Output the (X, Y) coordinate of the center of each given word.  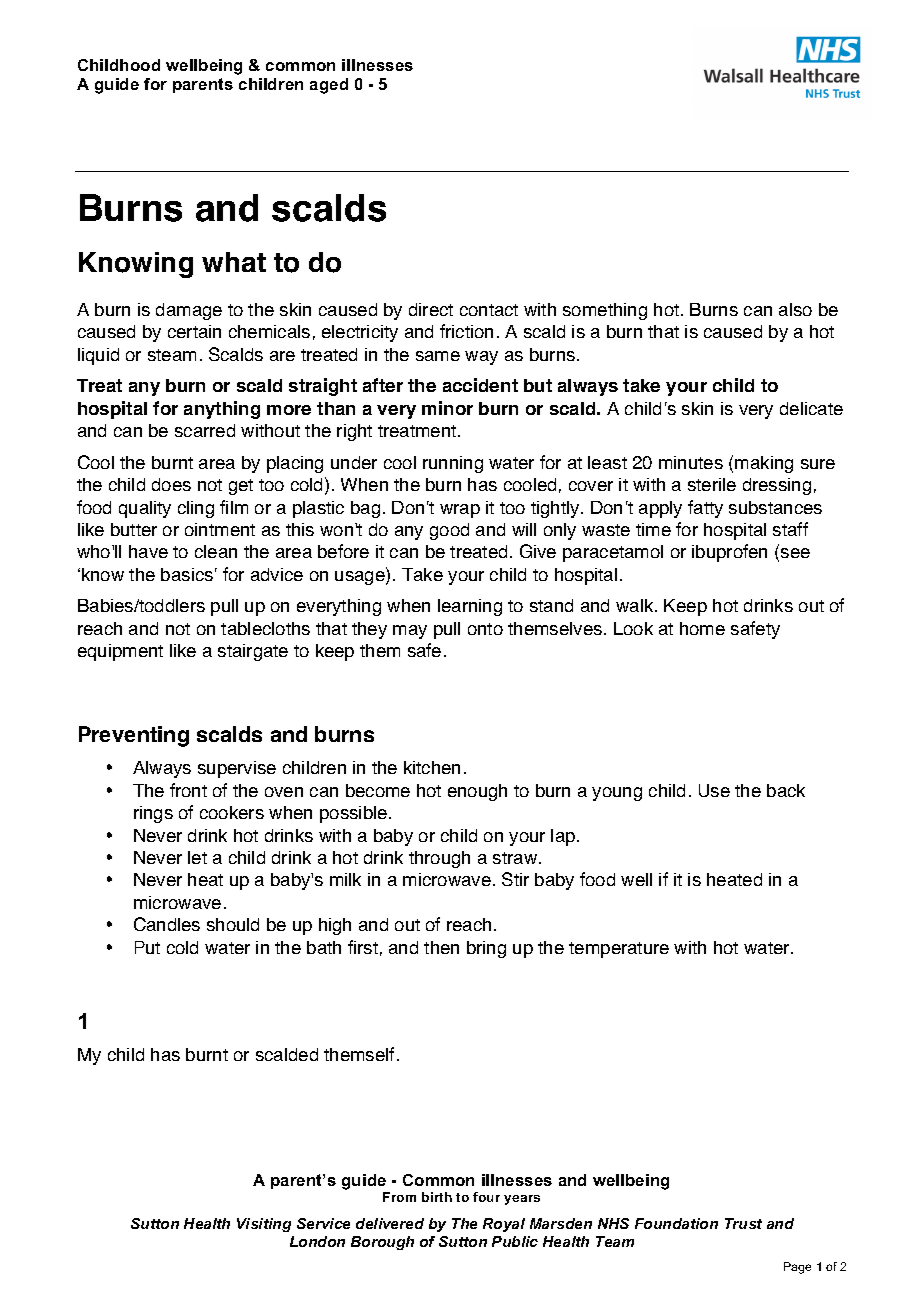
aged (329, 86)
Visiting (264, 1225)
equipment (120, 652)
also (795, 309)
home (702, 628)
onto (485, 629)
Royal (504, 1225)
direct (431, 309)
